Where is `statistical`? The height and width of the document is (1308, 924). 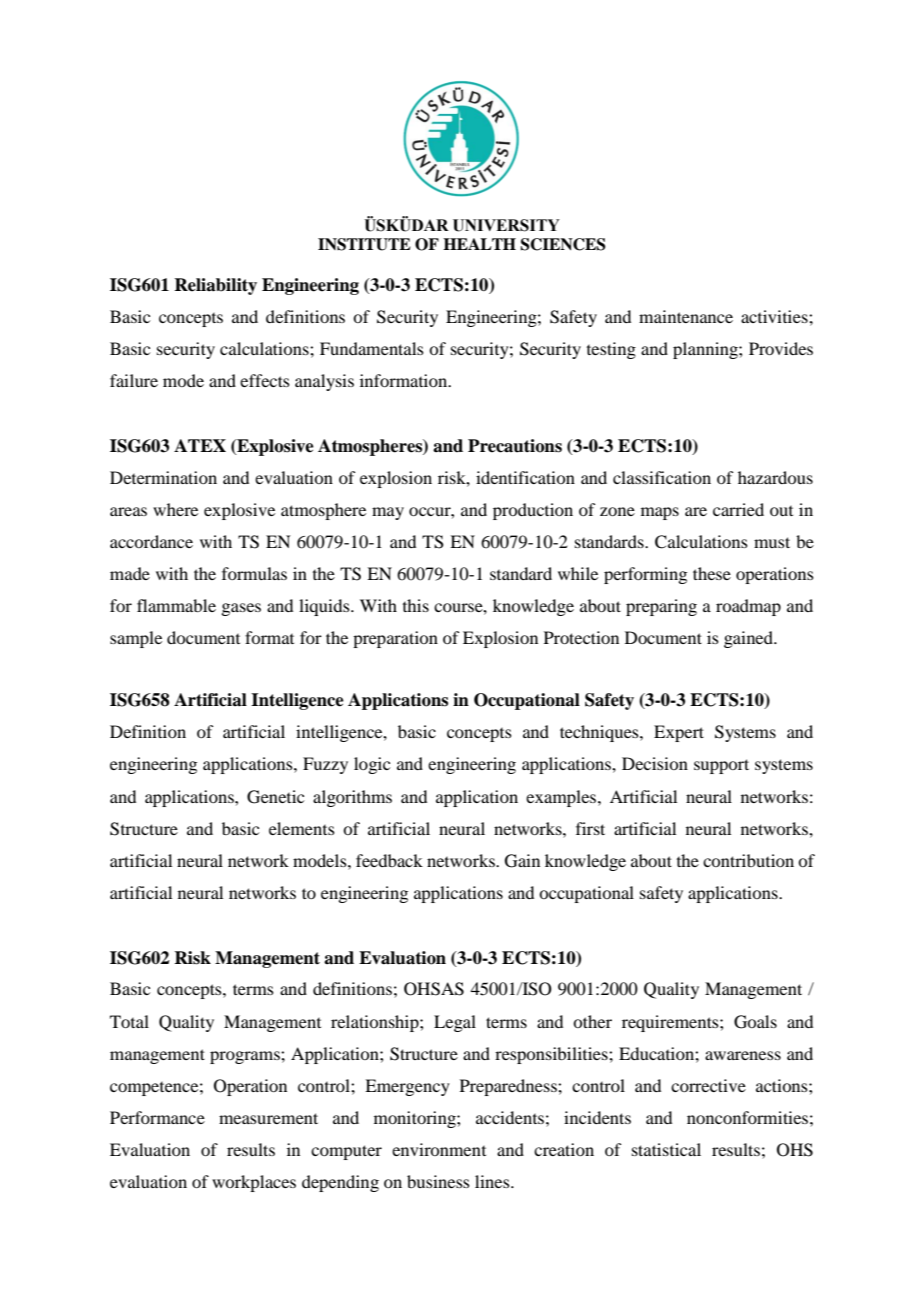 statistical is located at coordinates (666, 1149).
